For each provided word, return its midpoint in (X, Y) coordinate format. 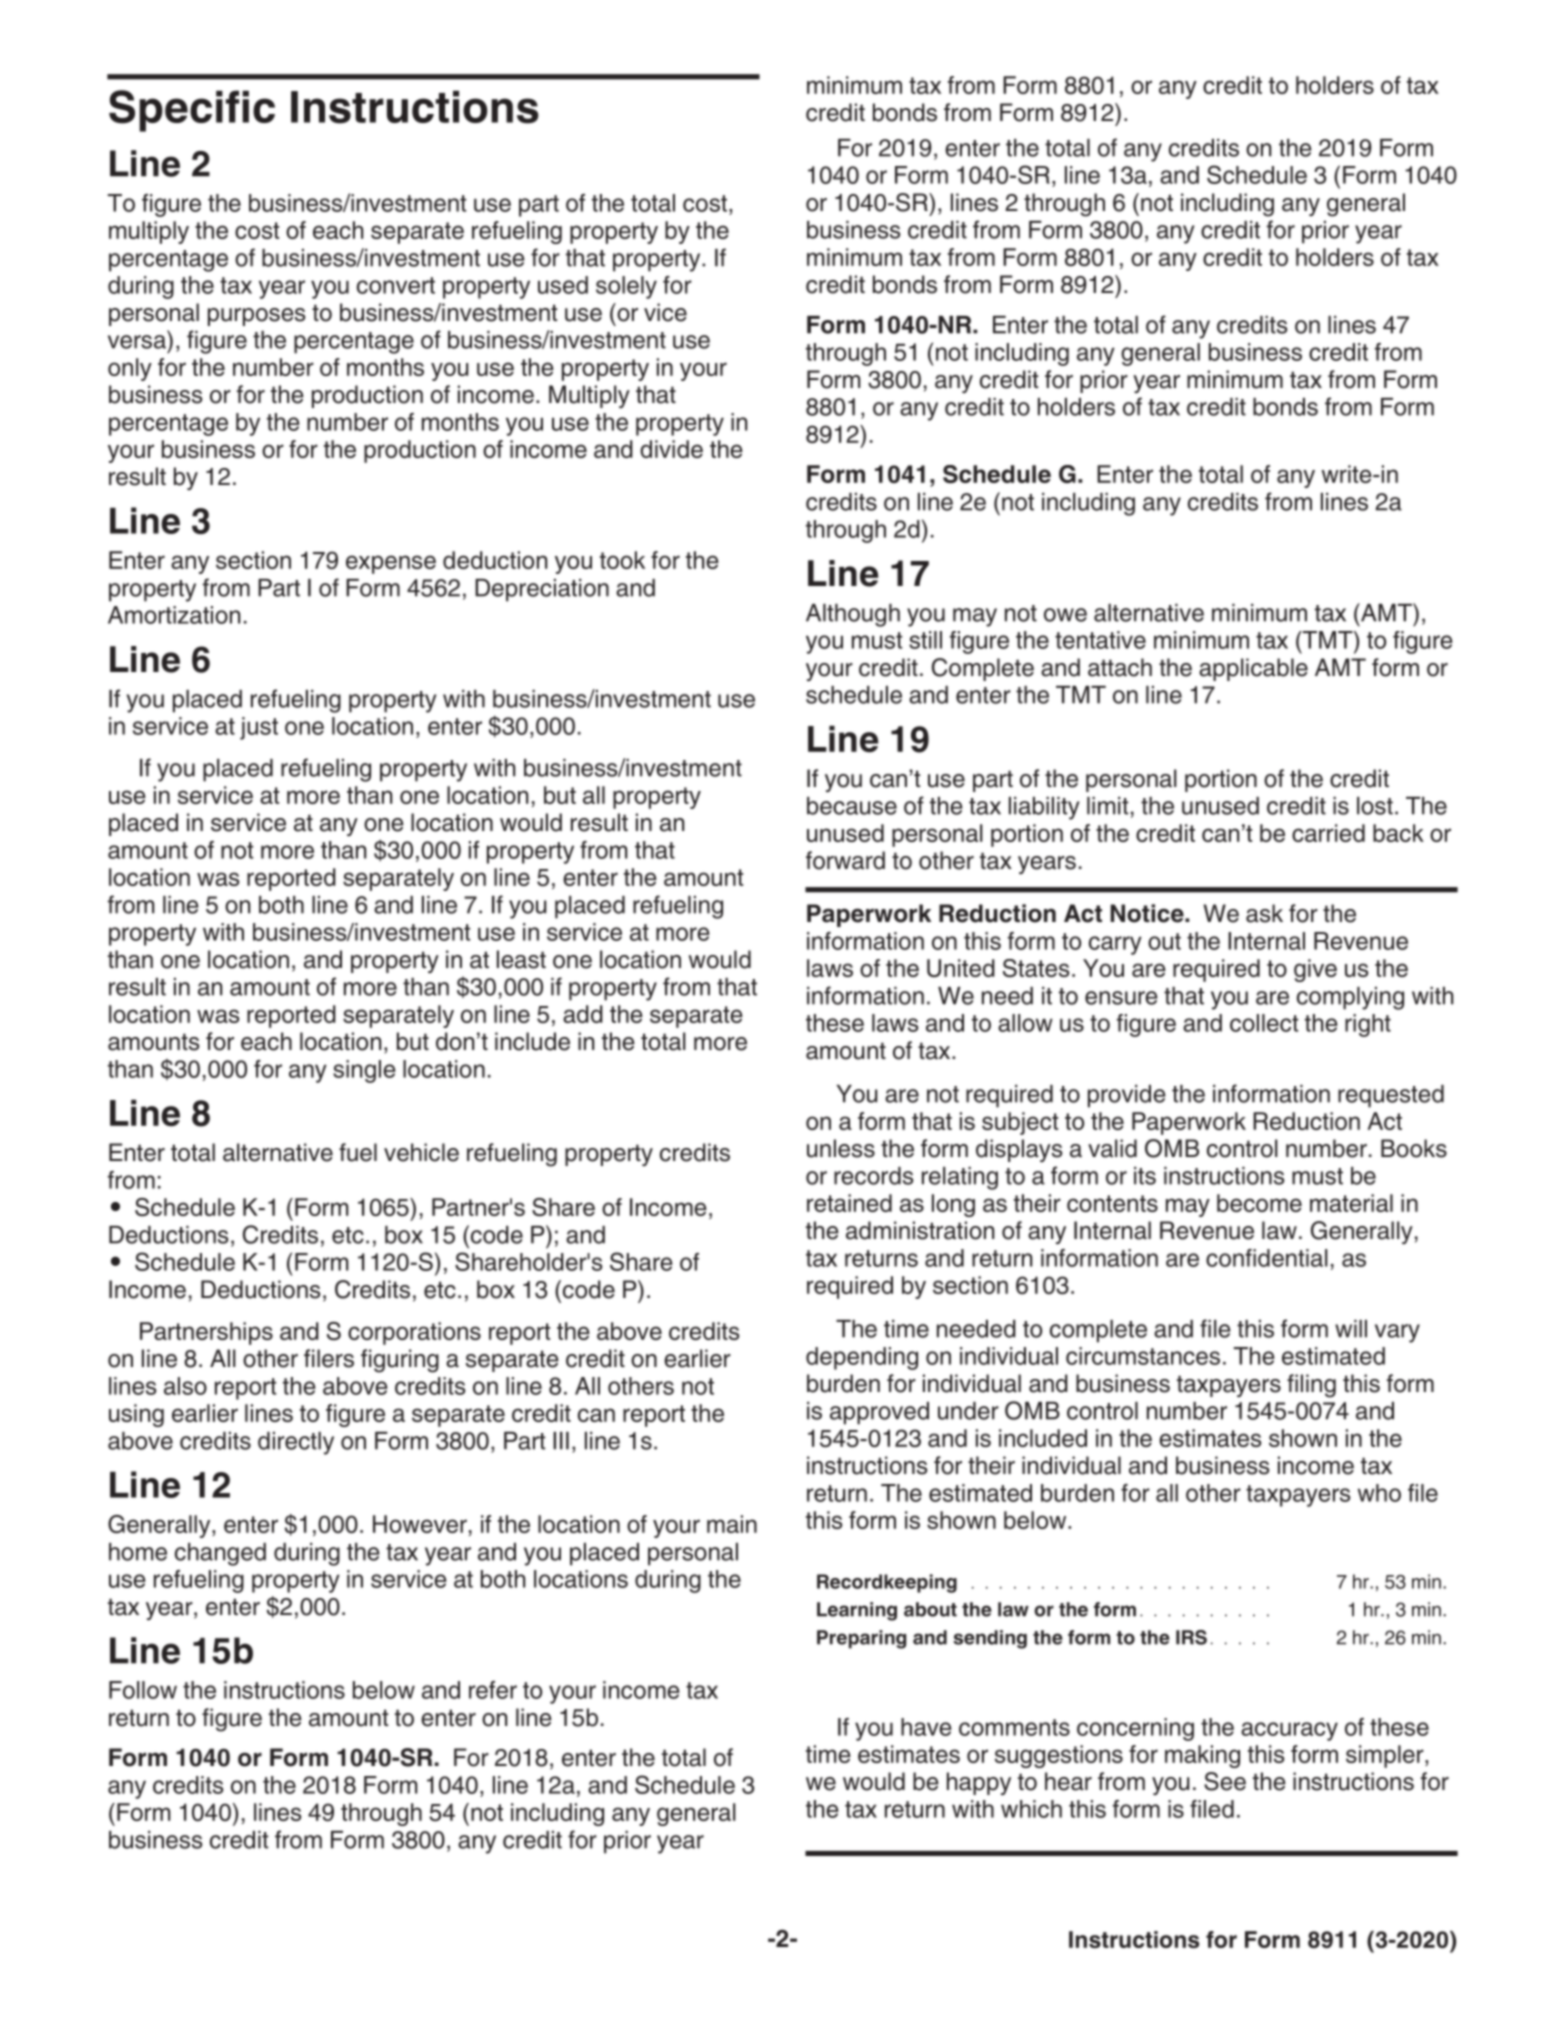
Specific (192, 111)
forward (845, 860)
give (1315, 970)
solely (626, 287)
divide (671, 449)
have (926, 1727)
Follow (143, 1690)
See (1225, 1781)
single (364, 1071)
